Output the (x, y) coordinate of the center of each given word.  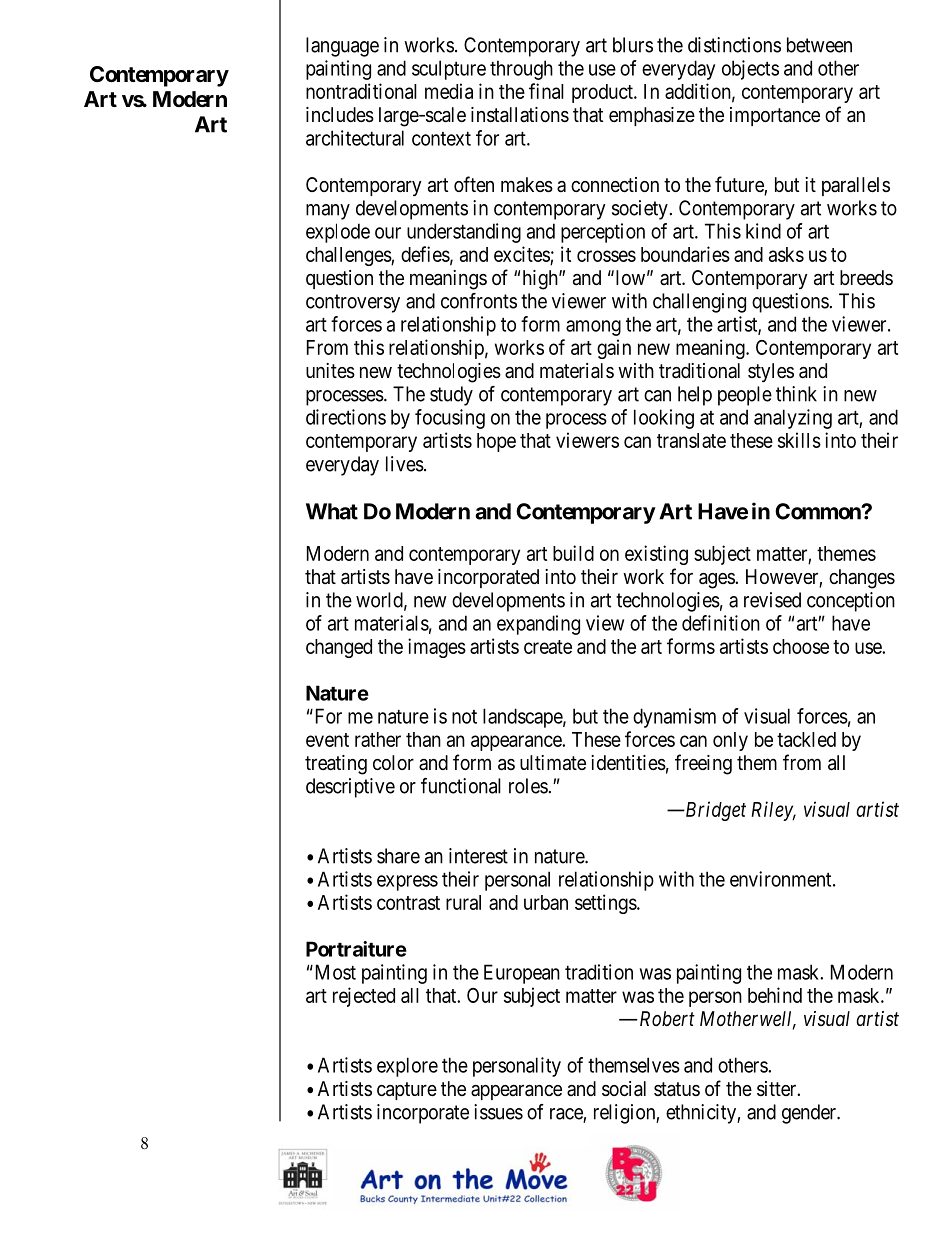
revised (772, 600)
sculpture (449, 70)
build (573, 553)
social (624, 1089)
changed (339, 648)
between (819, 45)
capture (407, 1091)
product (603, 93)
